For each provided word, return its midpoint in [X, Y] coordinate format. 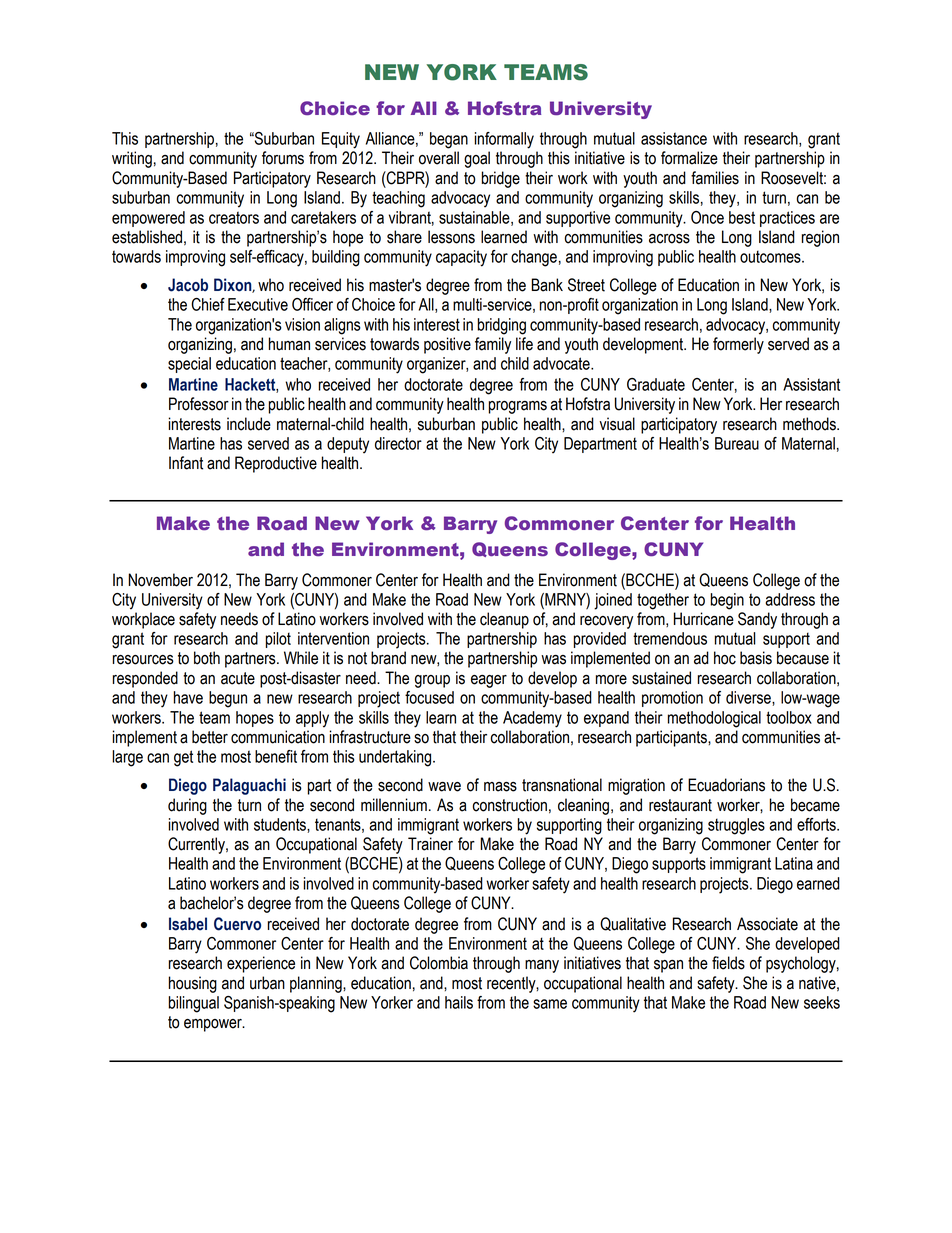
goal [477, 159]
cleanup [504, 620]
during [187, 806]
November [160, 580]
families [715, 178]
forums [283, 158]
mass [500, 787]
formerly [738, 345]
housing [193, 984]
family [493, 345]
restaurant [680, 805]
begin [727, 601]
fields [728, 963]
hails [459, 1002]
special [189, 365]
